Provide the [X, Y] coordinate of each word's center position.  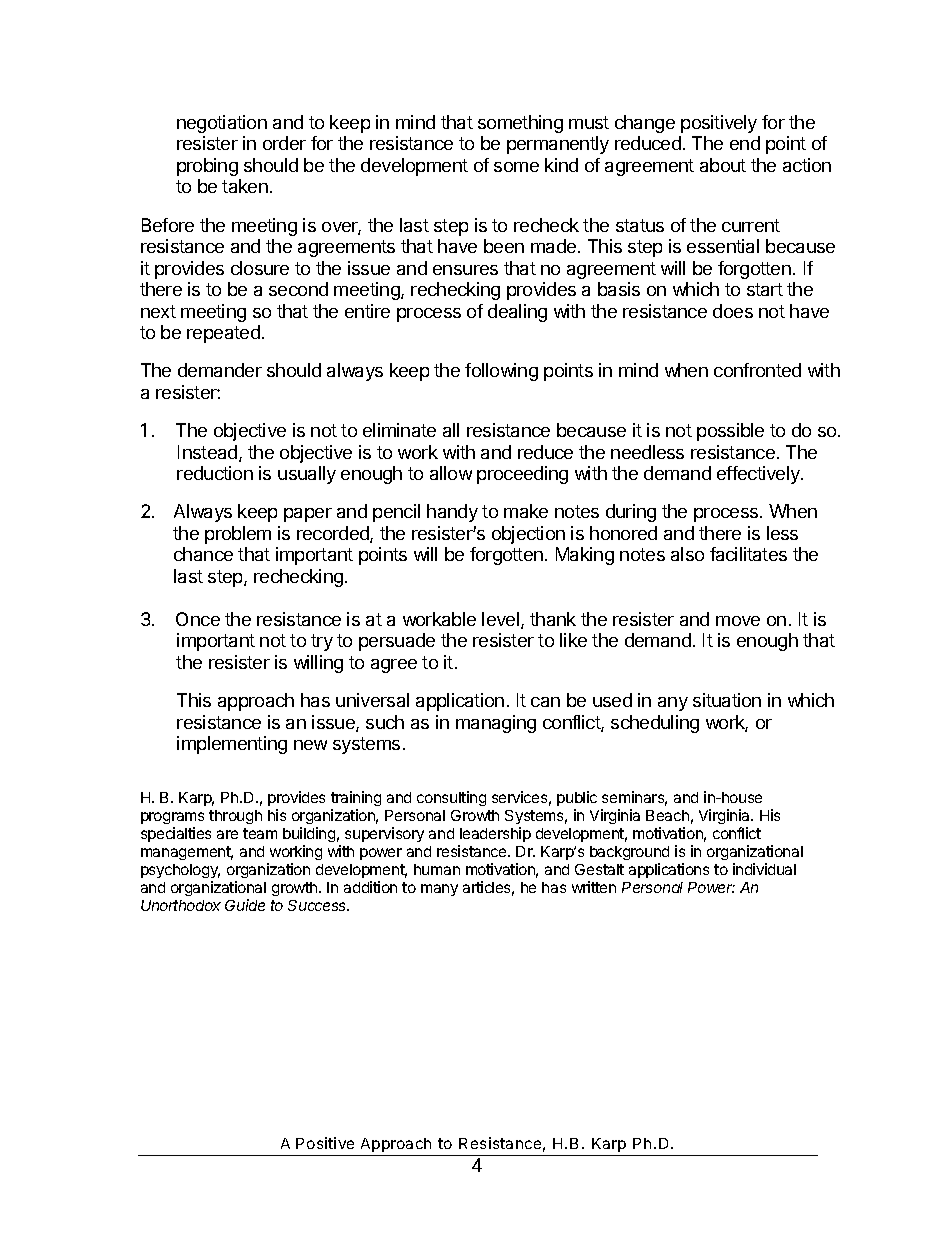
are [227, 834]
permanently [558, 145]
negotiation [222, 124]
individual [764, 869]
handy [452, 513]
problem [238, 535]
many [439, 890]
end [745, 143]
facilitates [748, 554]
